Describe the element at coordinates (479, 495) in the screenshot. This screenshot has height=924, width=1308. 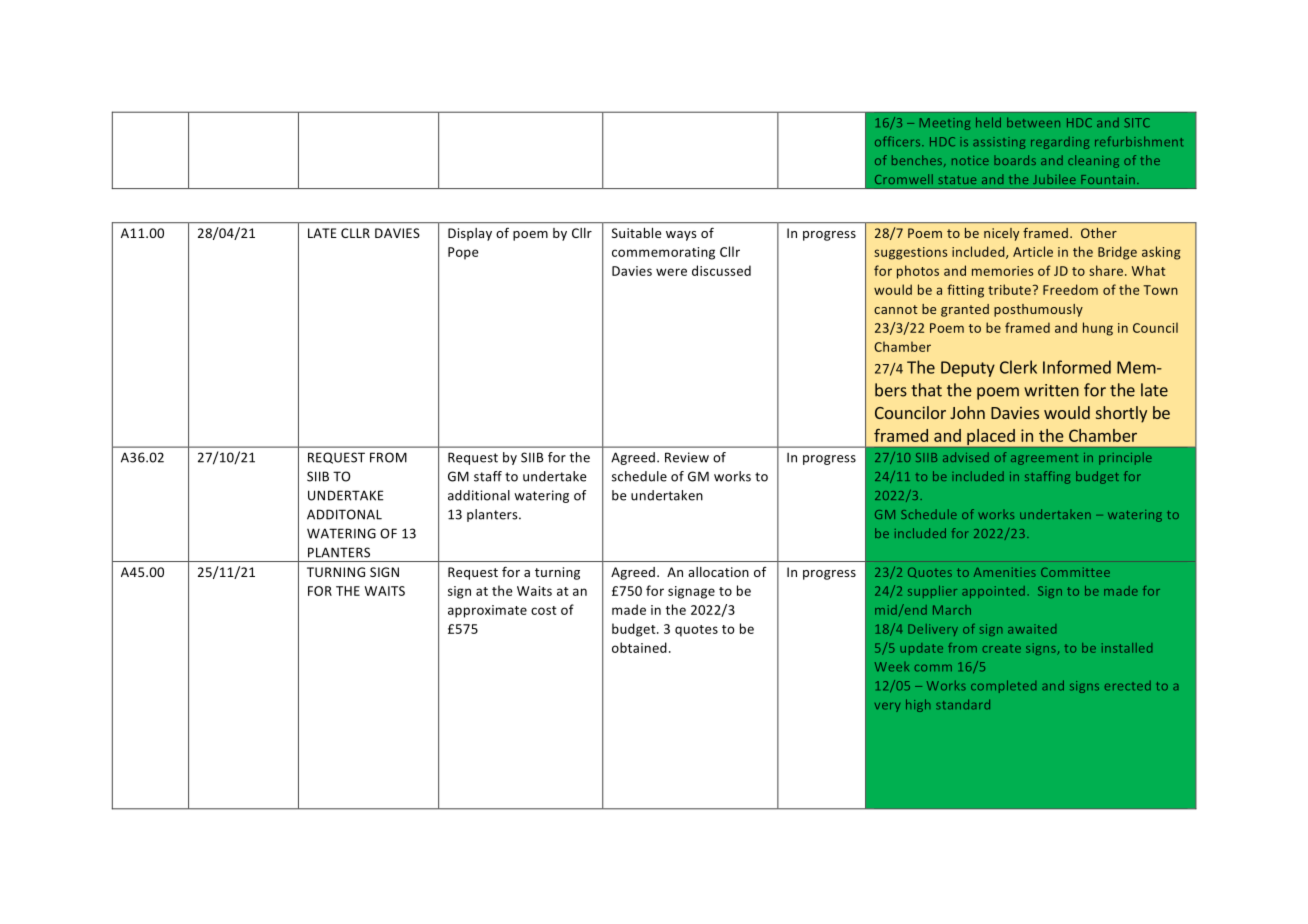
I see `additional` at that location.
